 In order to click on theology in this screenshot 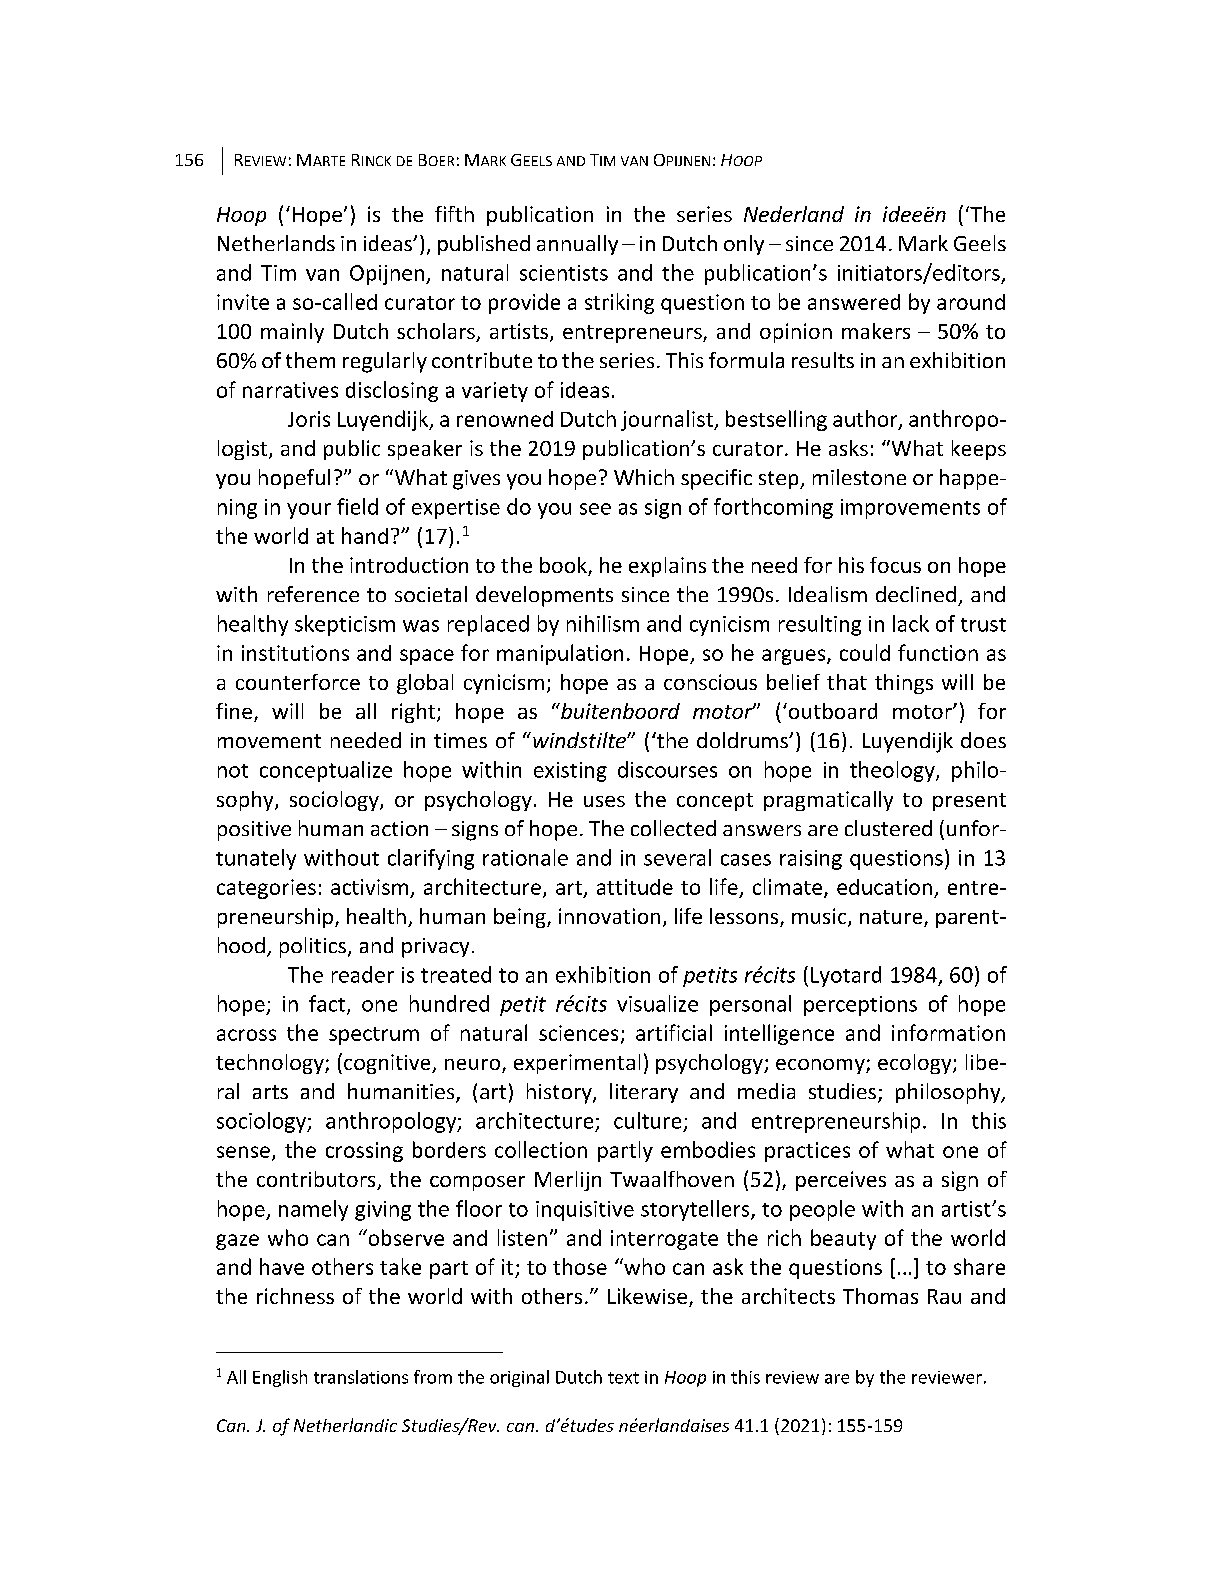, I will do `click(893, 771)`.
